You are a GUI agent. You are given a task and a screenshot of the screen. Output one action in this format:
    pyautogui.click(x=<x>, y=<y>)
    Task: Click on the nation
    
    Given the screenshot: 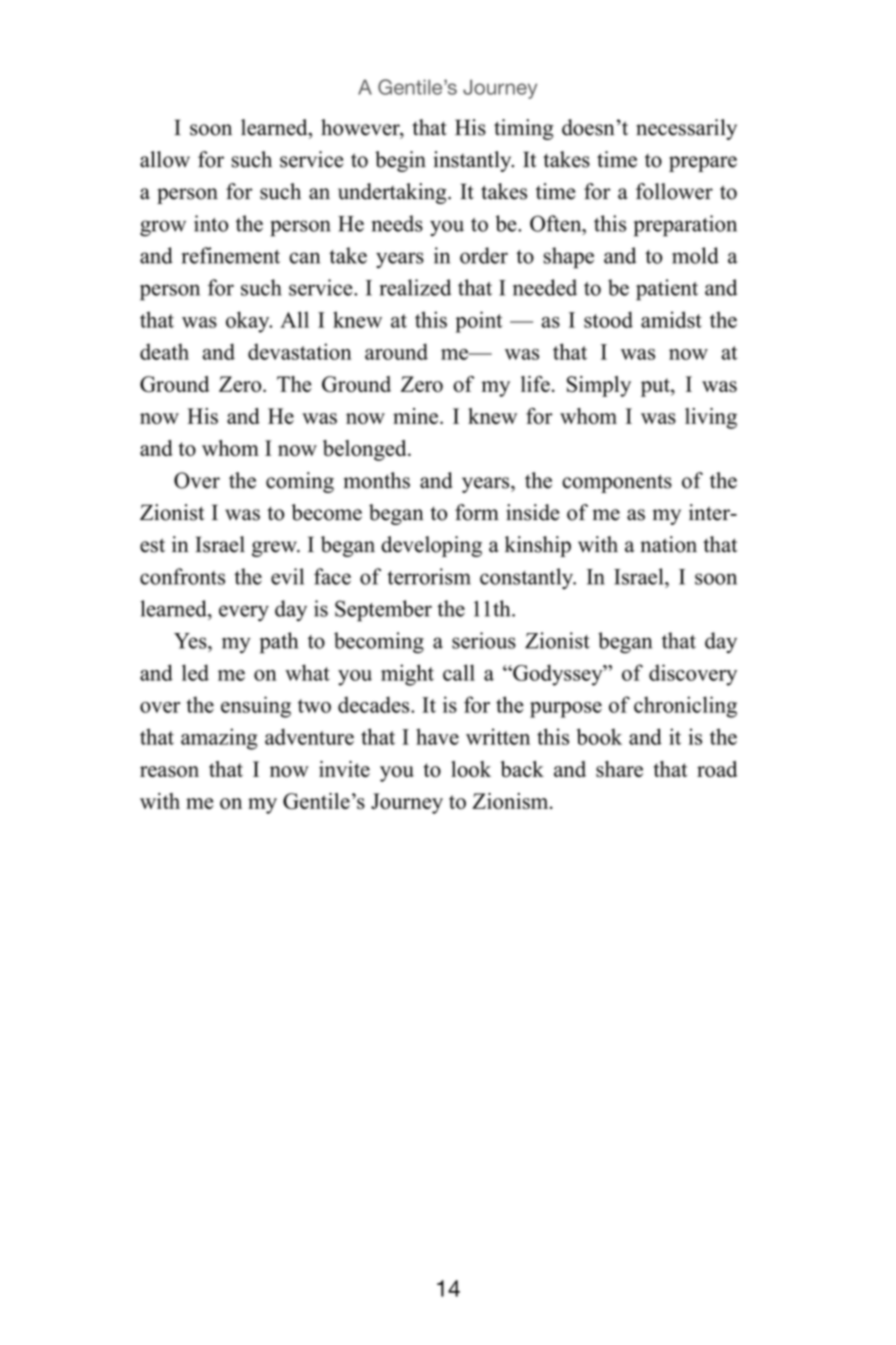 What is the action you would take?
    pyautogui.click(x=668, y=544)
